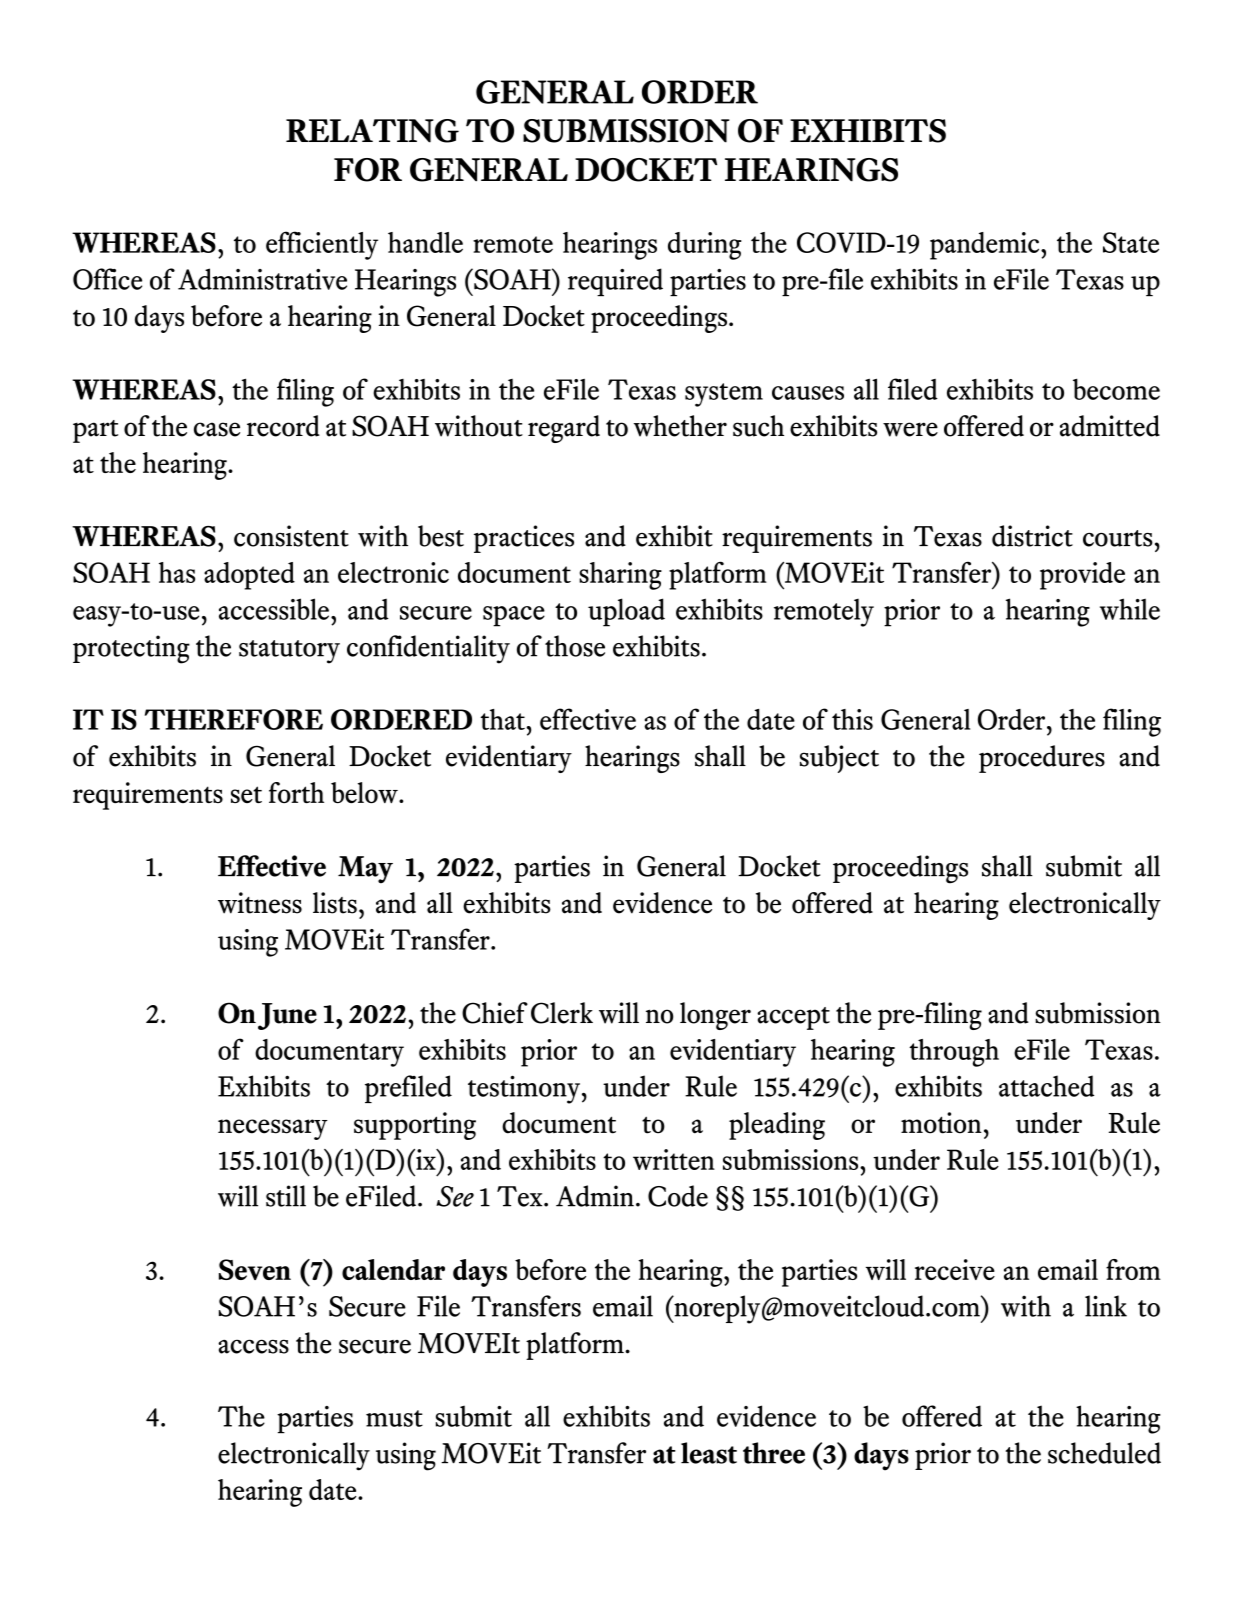 The height and width of the screenshot is (1597, 1234). Describe the element at coordinates (986, 246) in the screenshot. I see `pandemic` at that location.
